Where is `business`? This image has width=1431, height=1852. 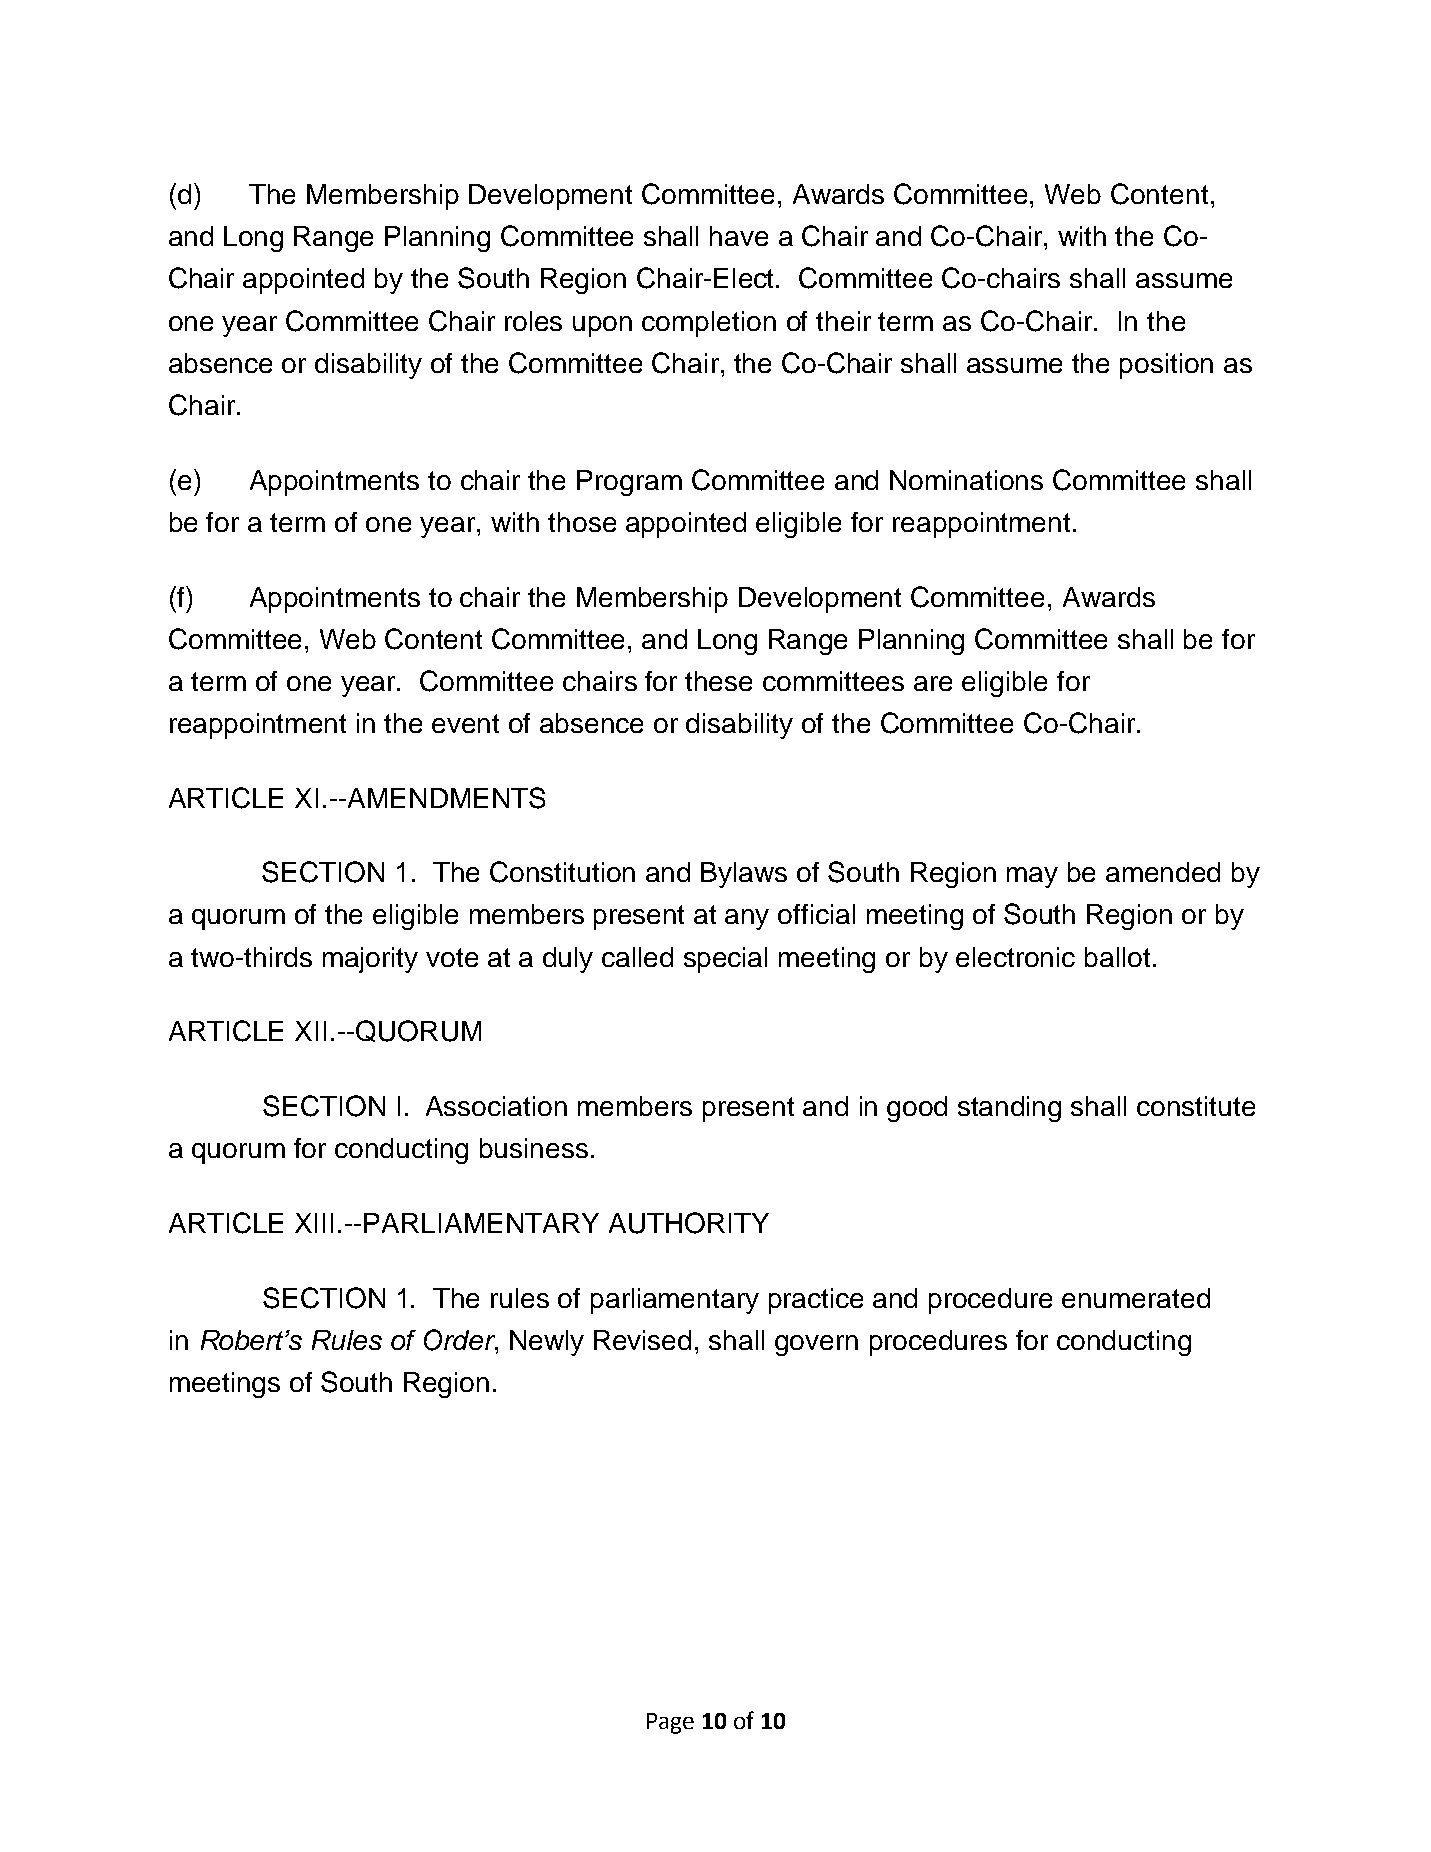 business is located at coordinates (534, 1148).
